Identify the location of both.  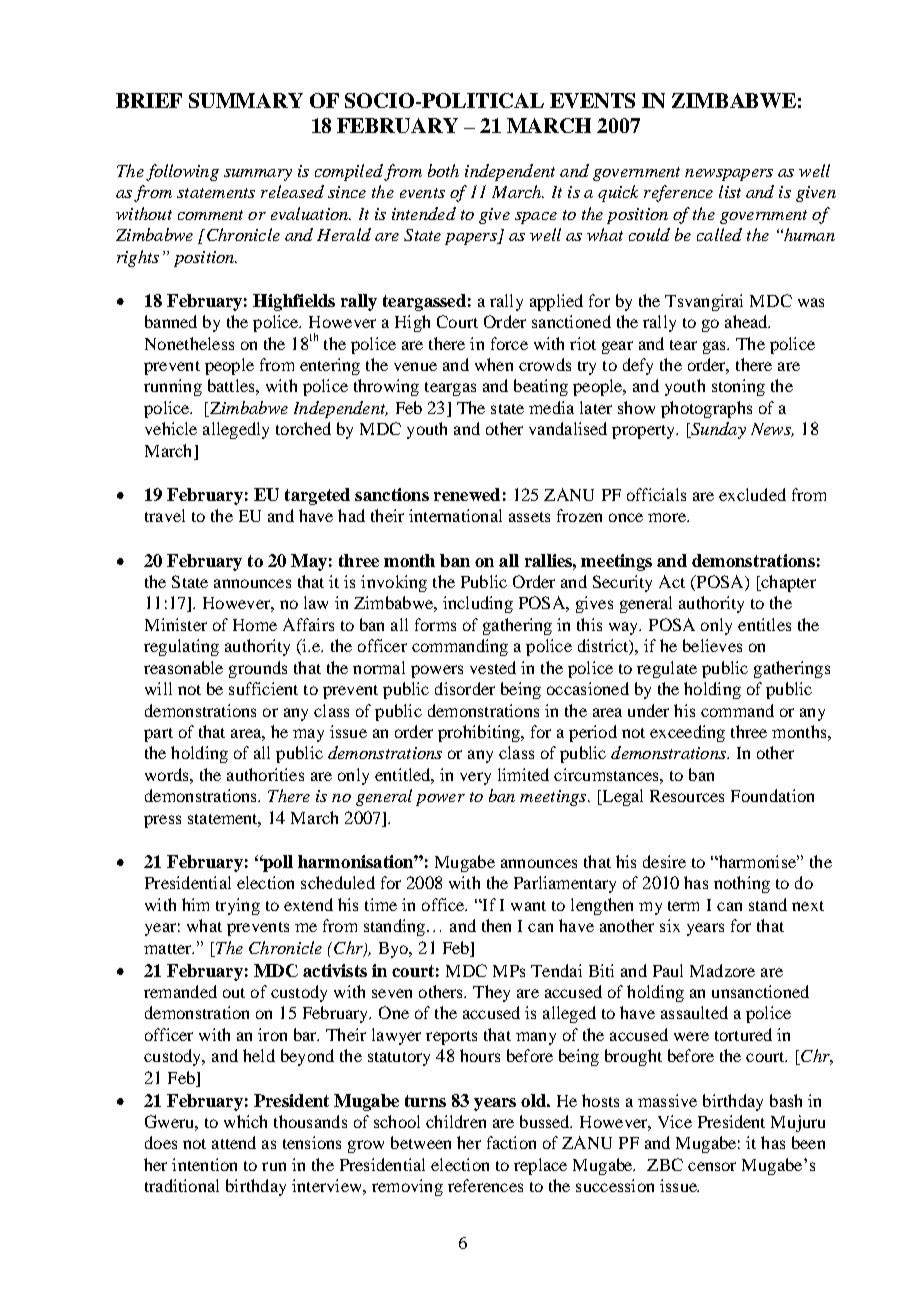
(443, 170).
